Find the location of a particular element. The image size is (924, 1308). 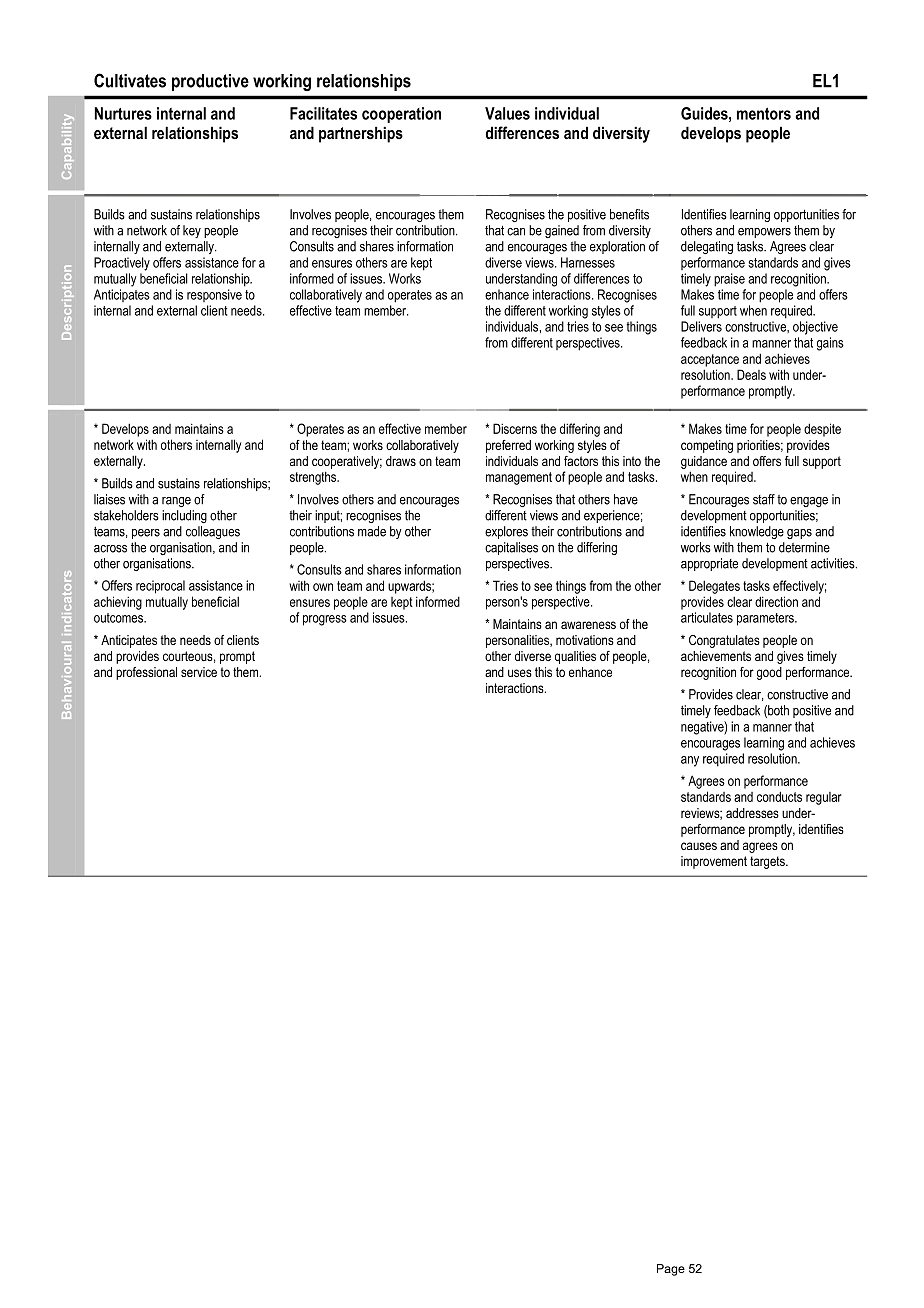

productive is located at coordinates (210, 82).
